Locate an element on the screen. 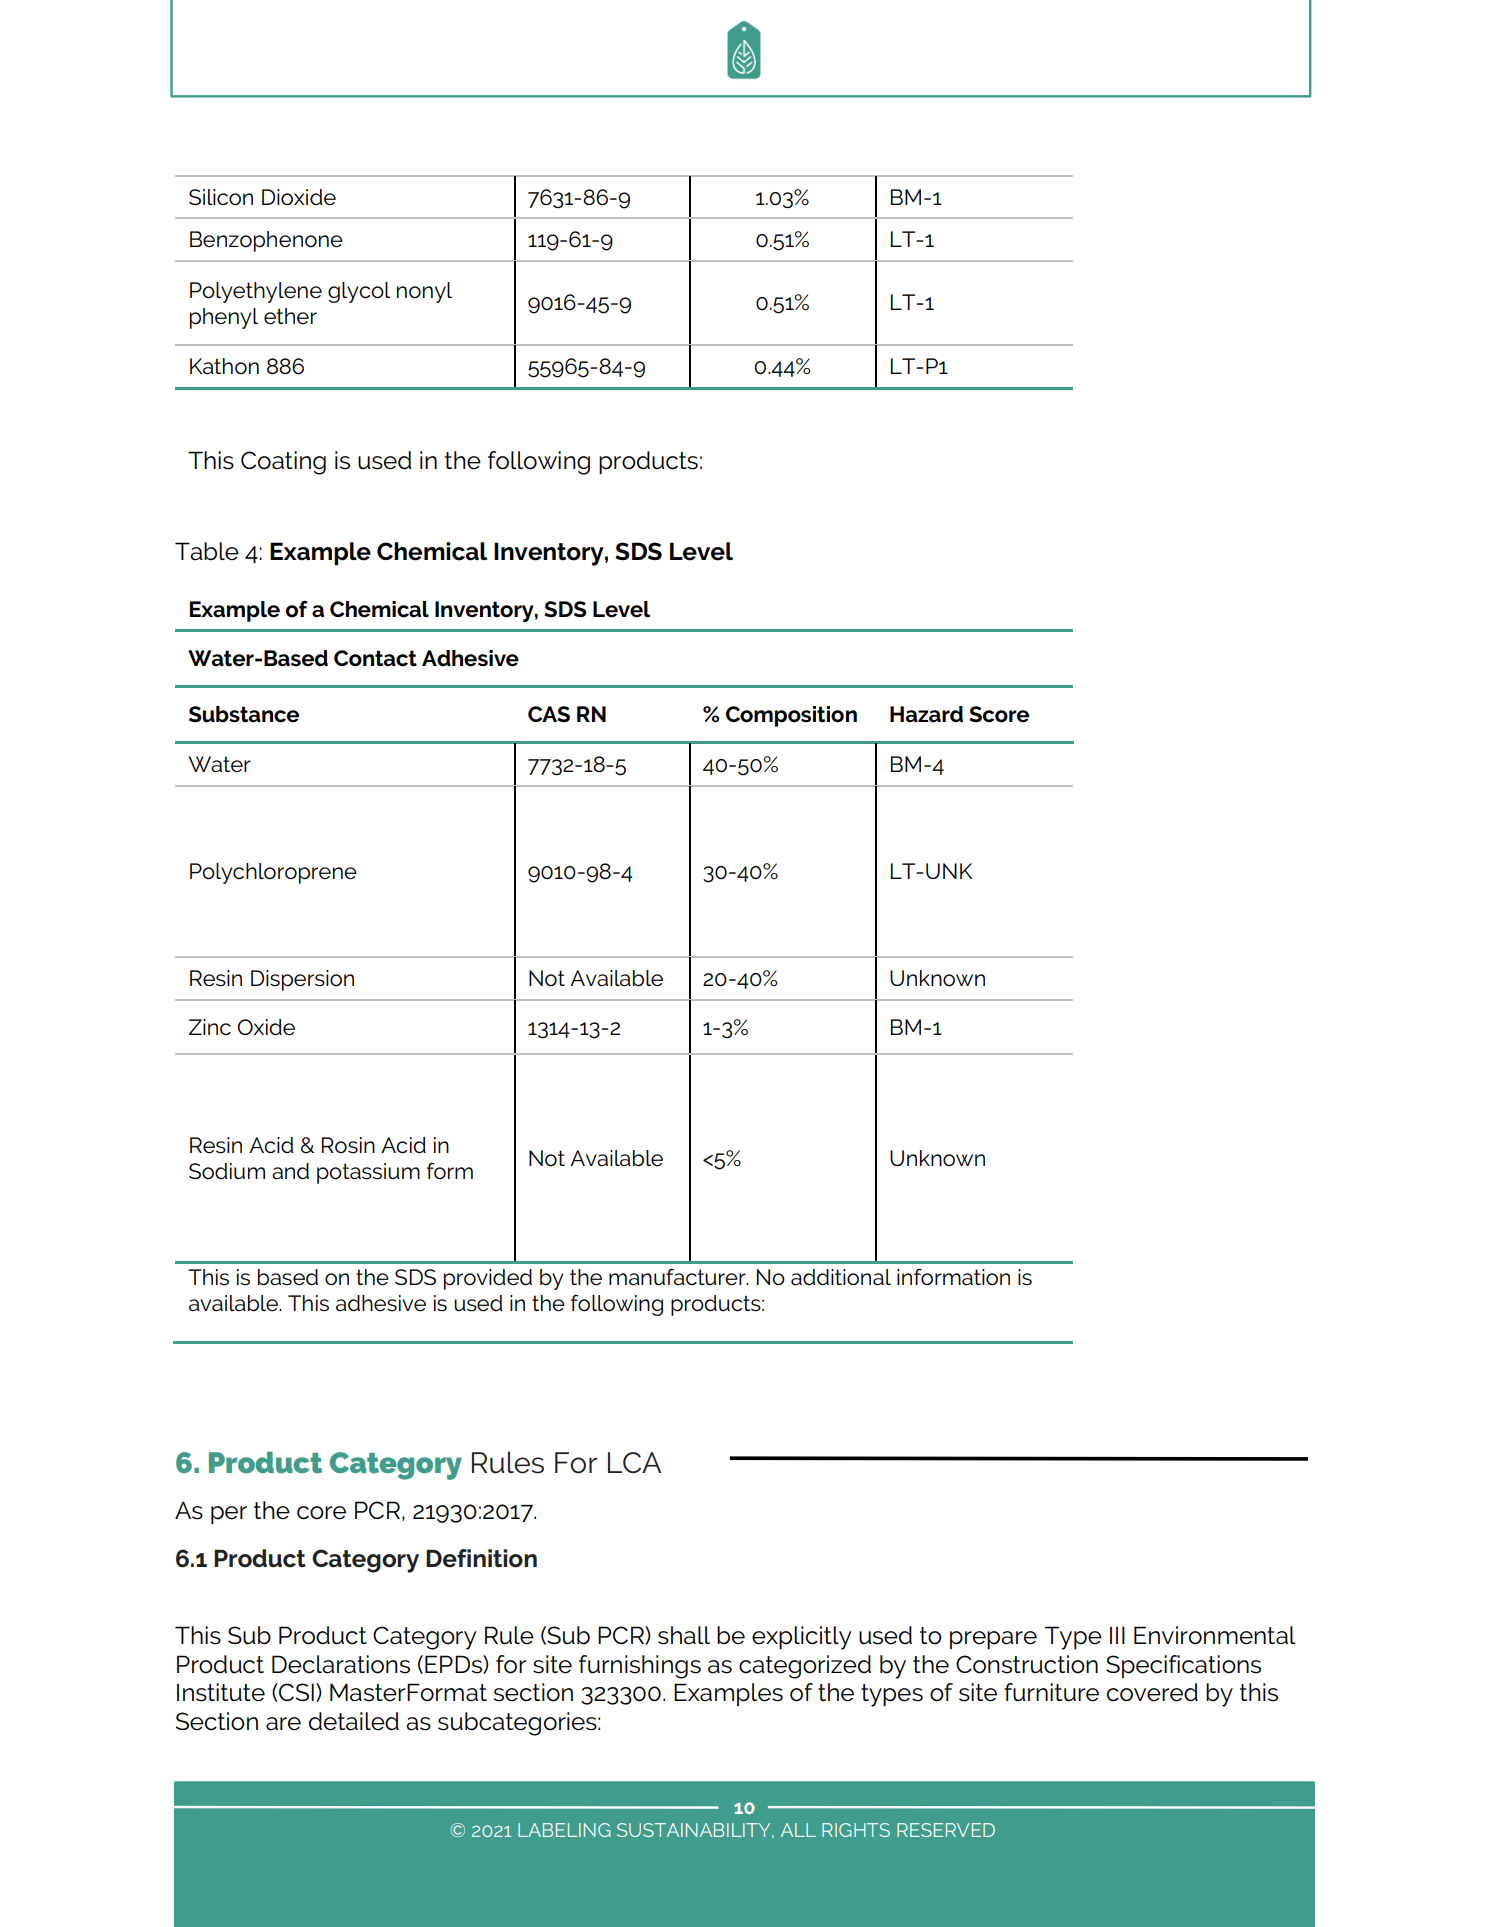 The height and width of the screenshot is (1927, 1489). RIGHTS is located at coordinates (856, 1830).
